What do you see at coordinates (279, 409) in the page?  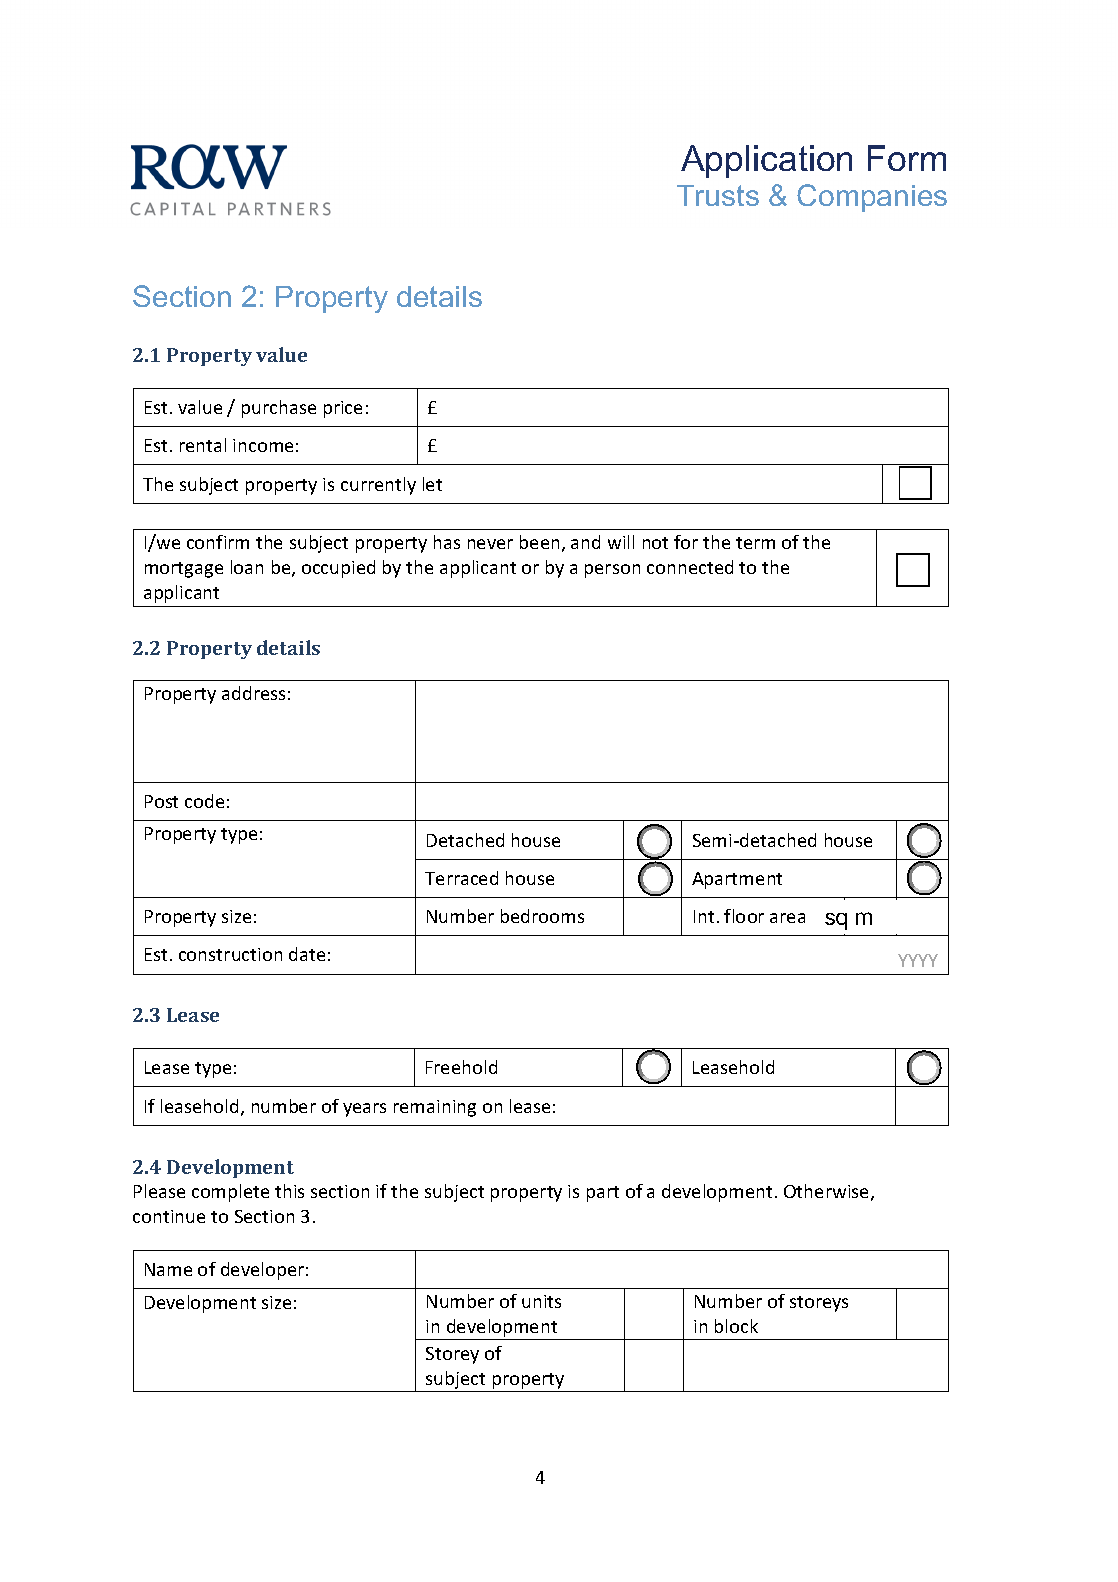 I see `purchase` at bounding box center [279, 409].
